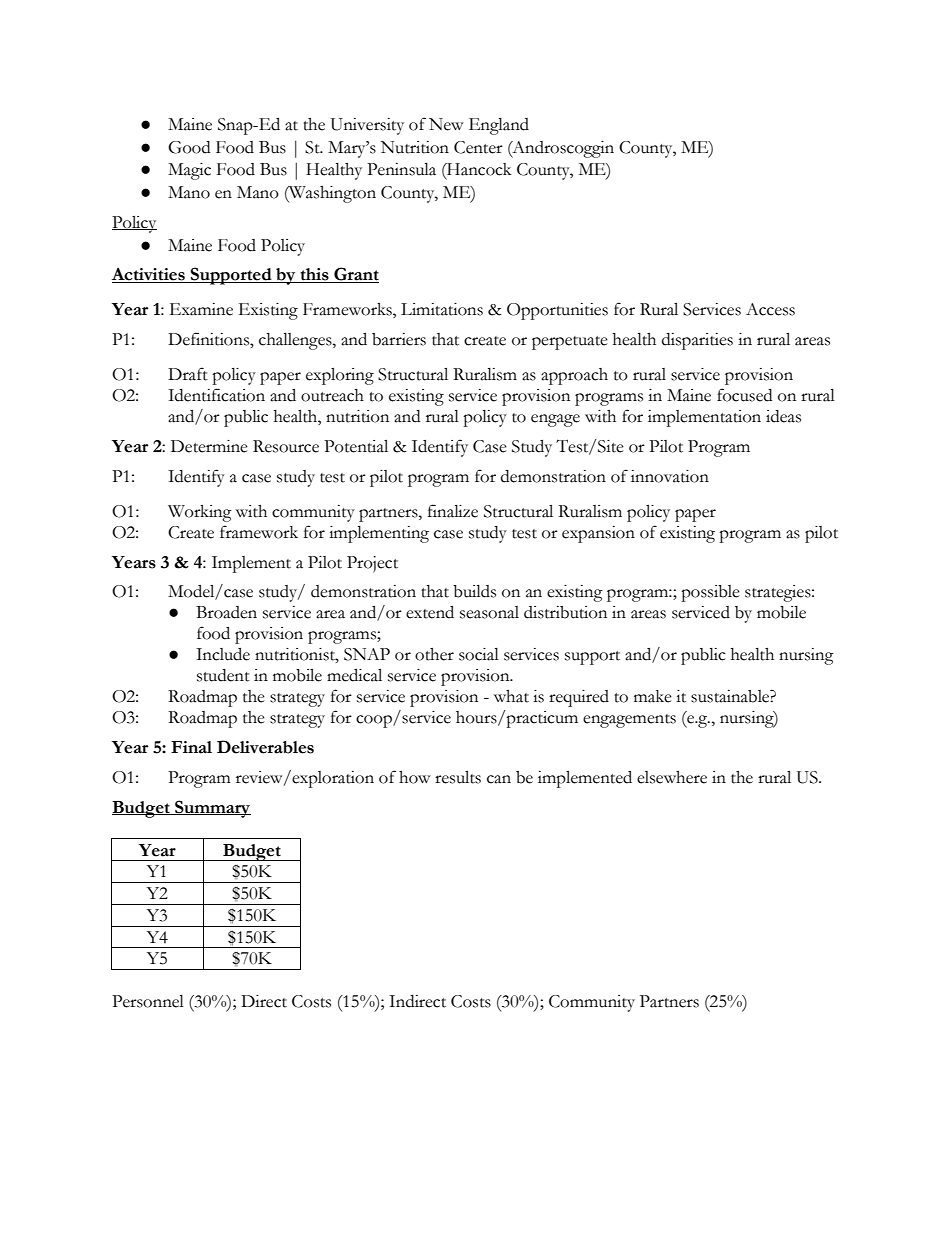 This page has height=1233, width=952. Describe the element at coordinates (653, 696) in the page. I see `make` at that location.
